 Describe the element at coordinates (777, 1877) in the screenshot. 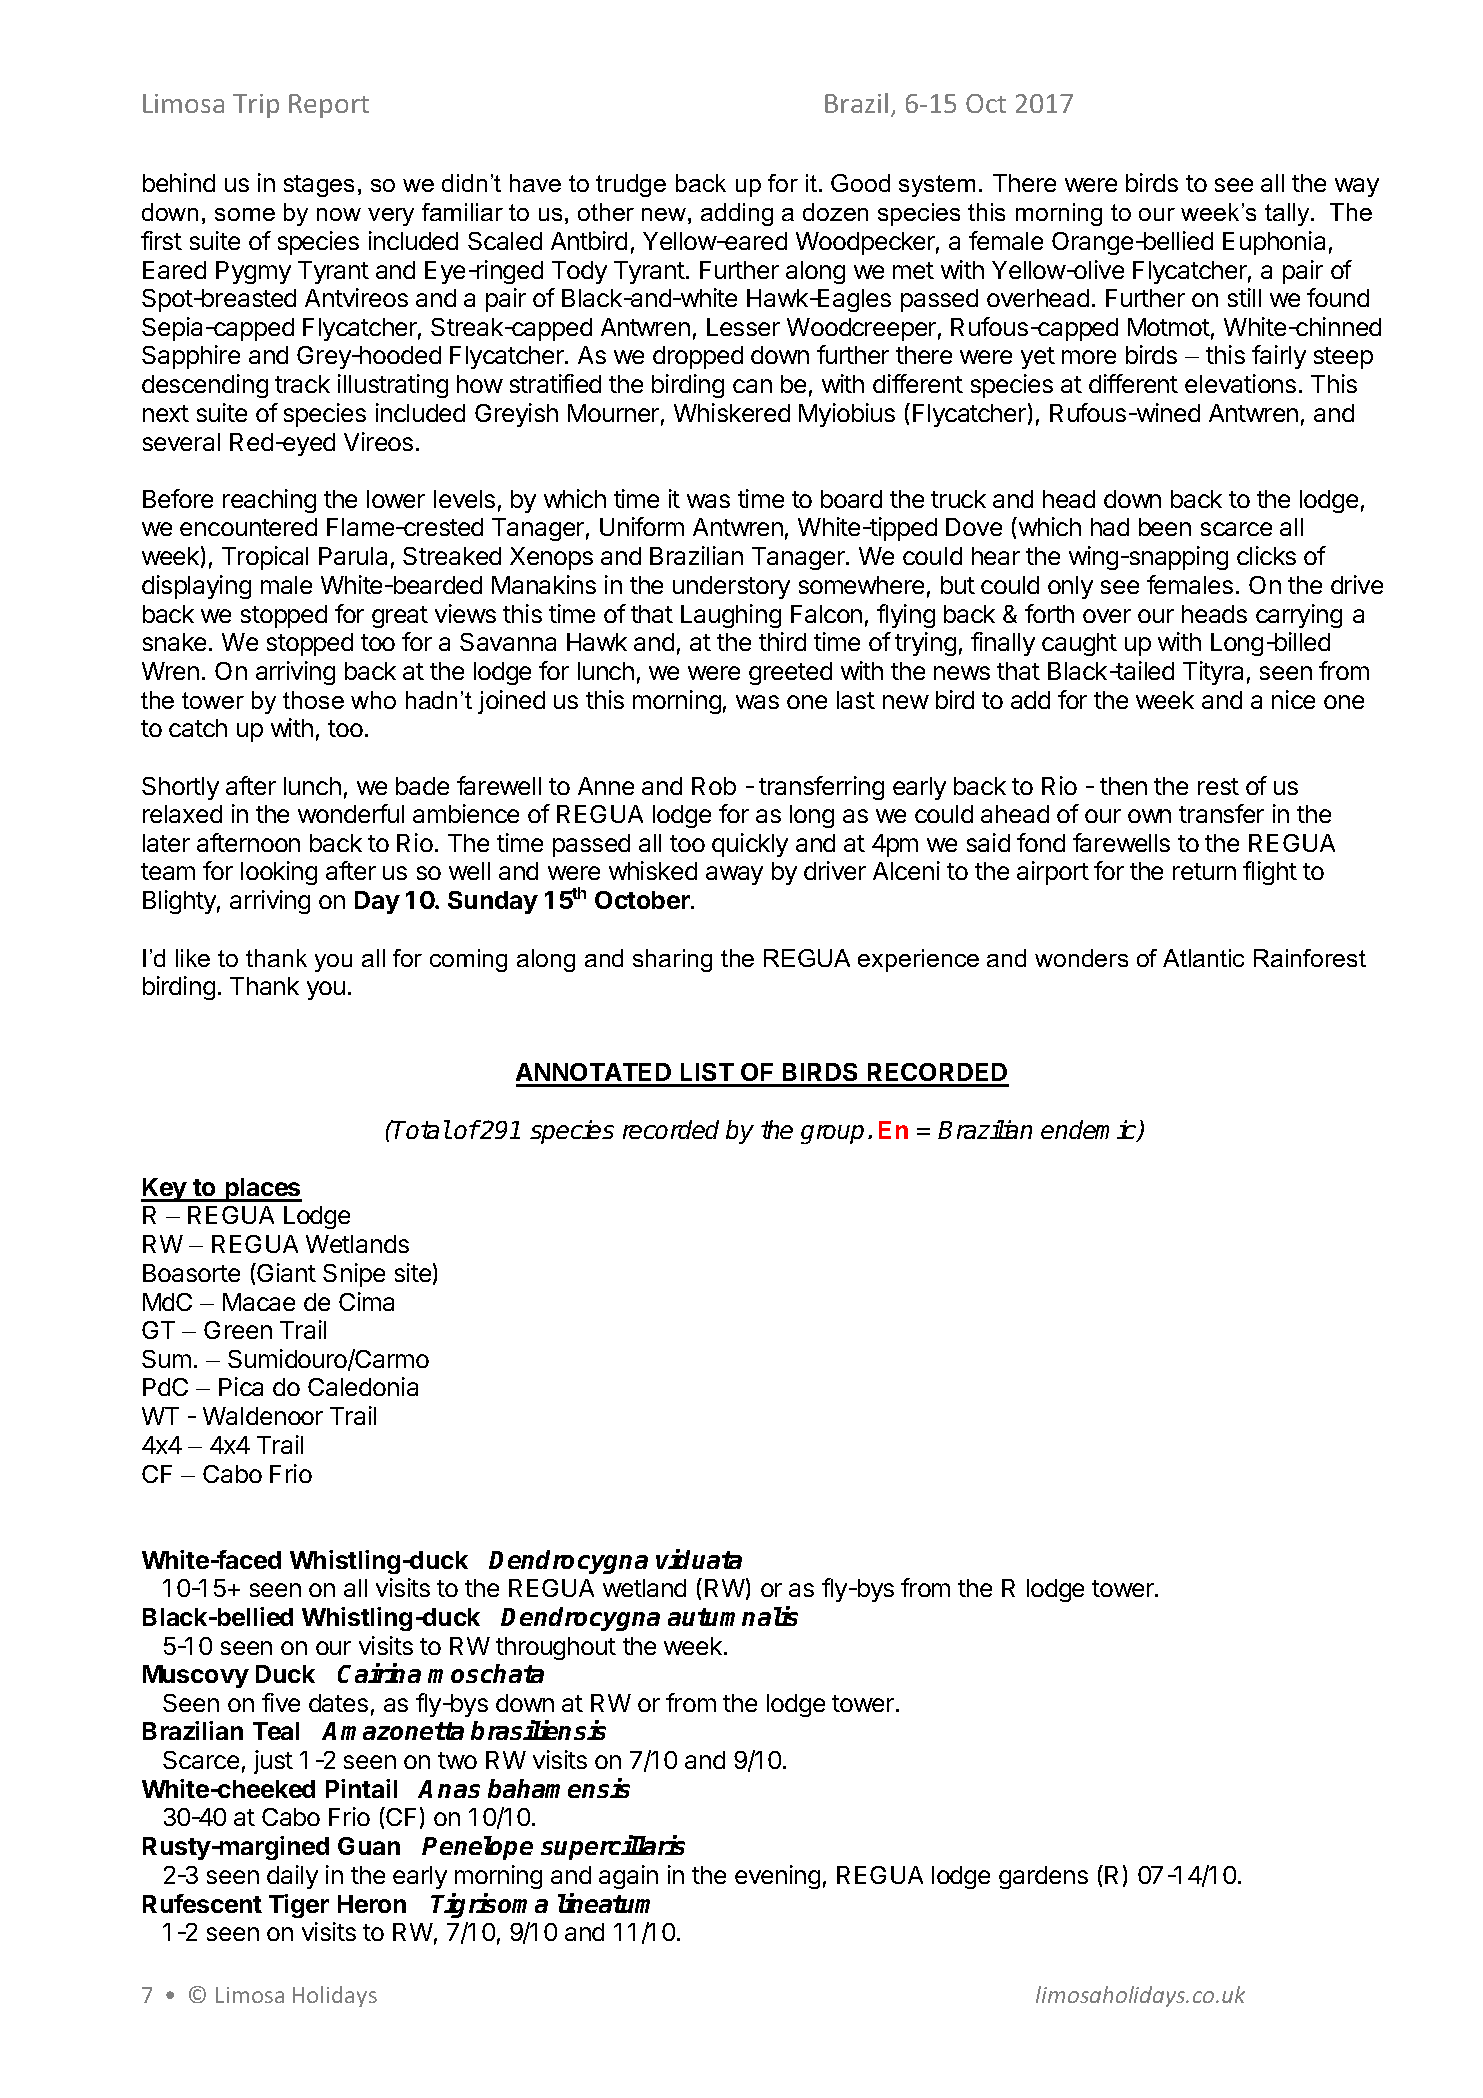

I see `evening` at that location.
